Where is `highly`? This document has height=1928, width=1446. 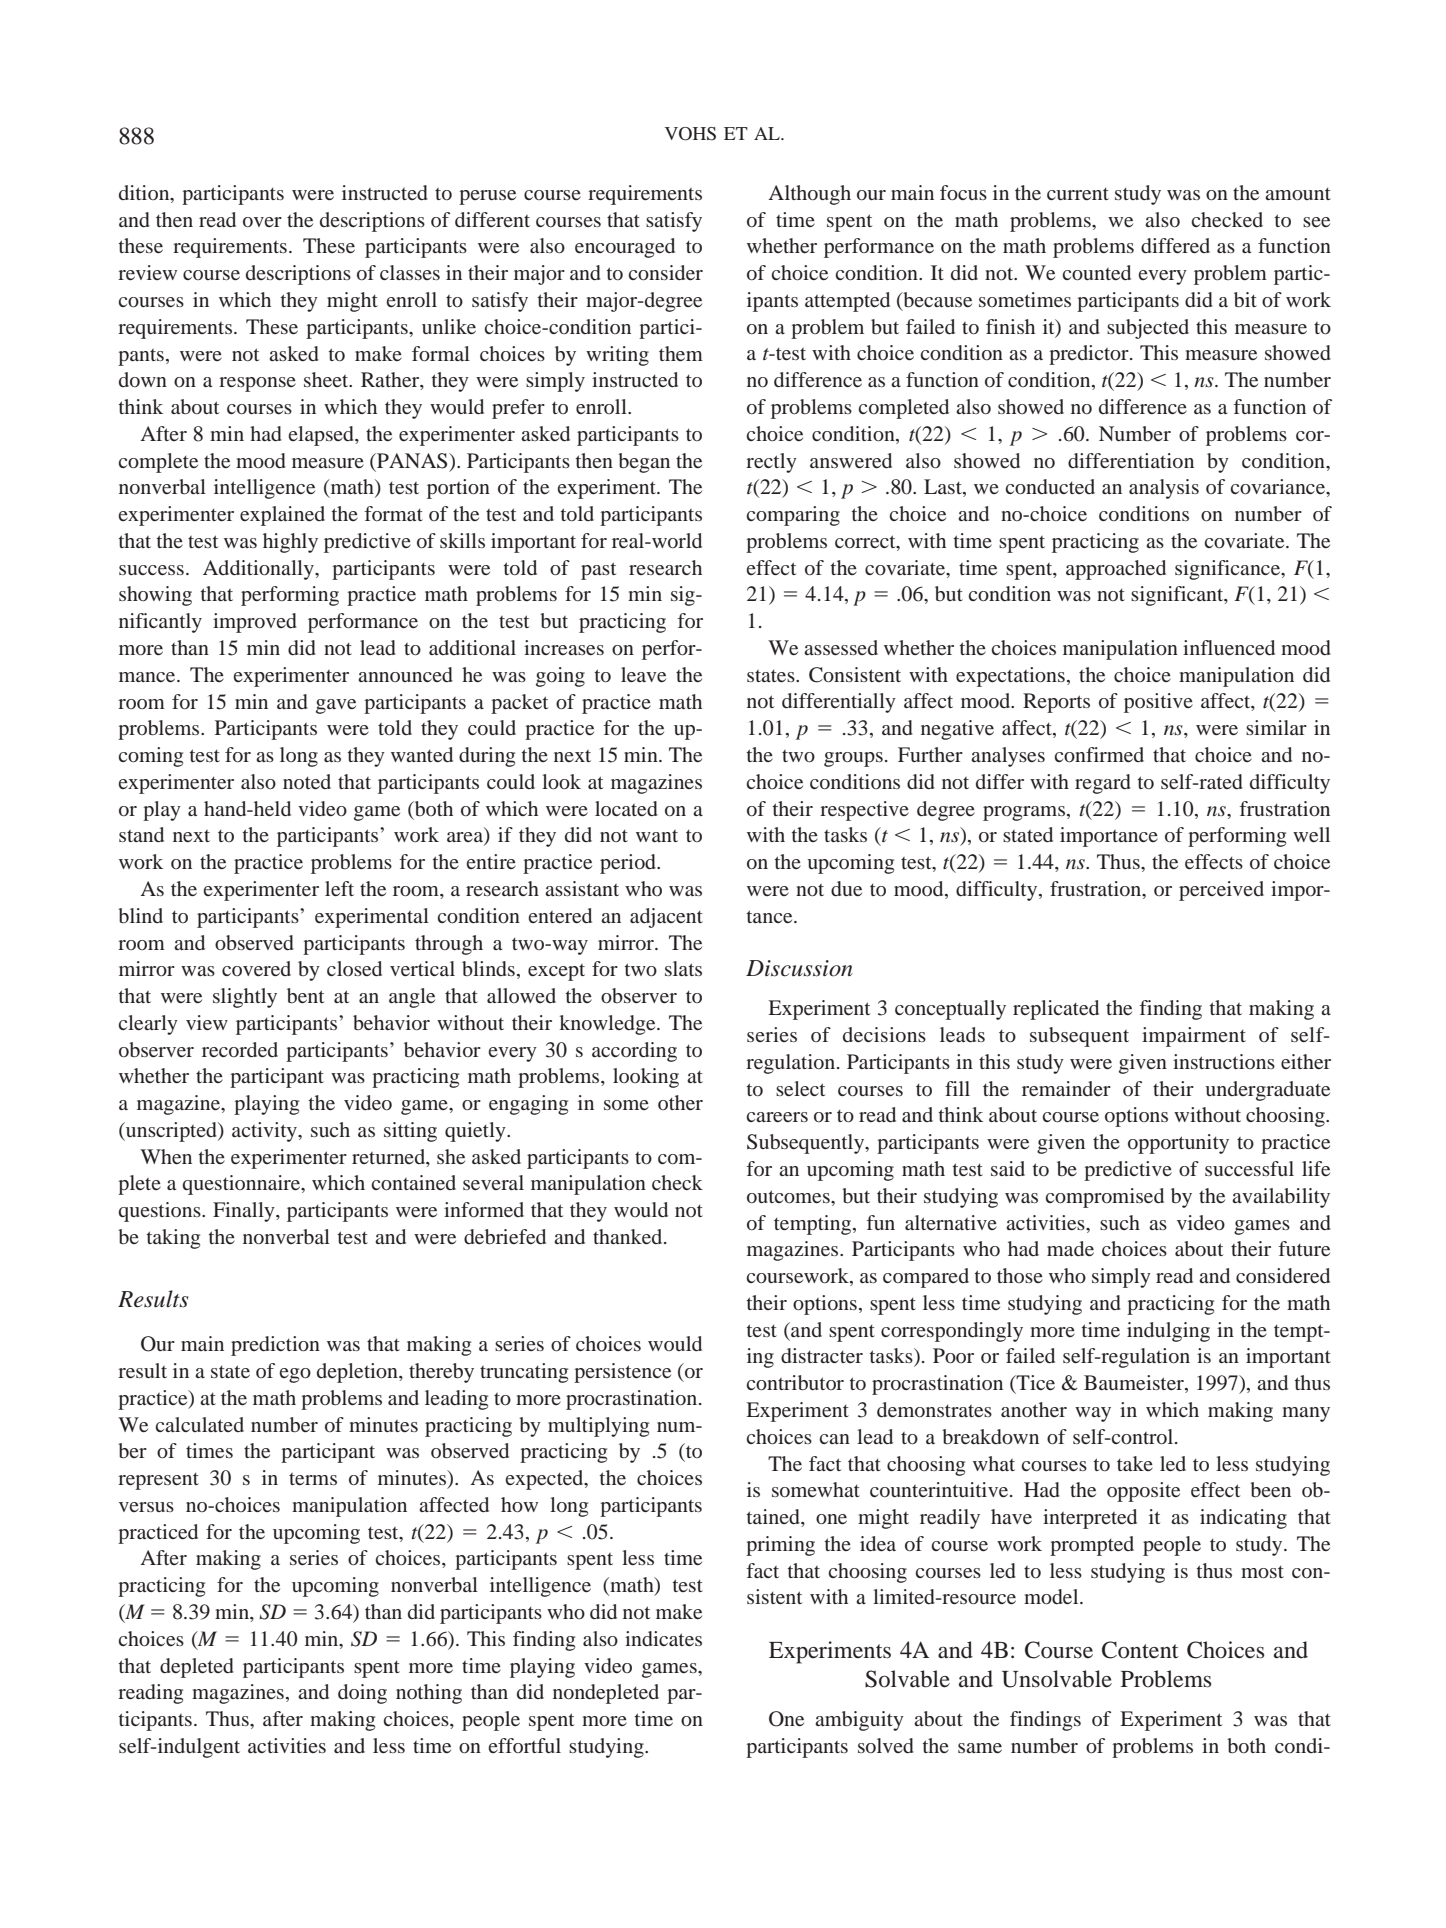
highly is located at coordinates (290, 543).
